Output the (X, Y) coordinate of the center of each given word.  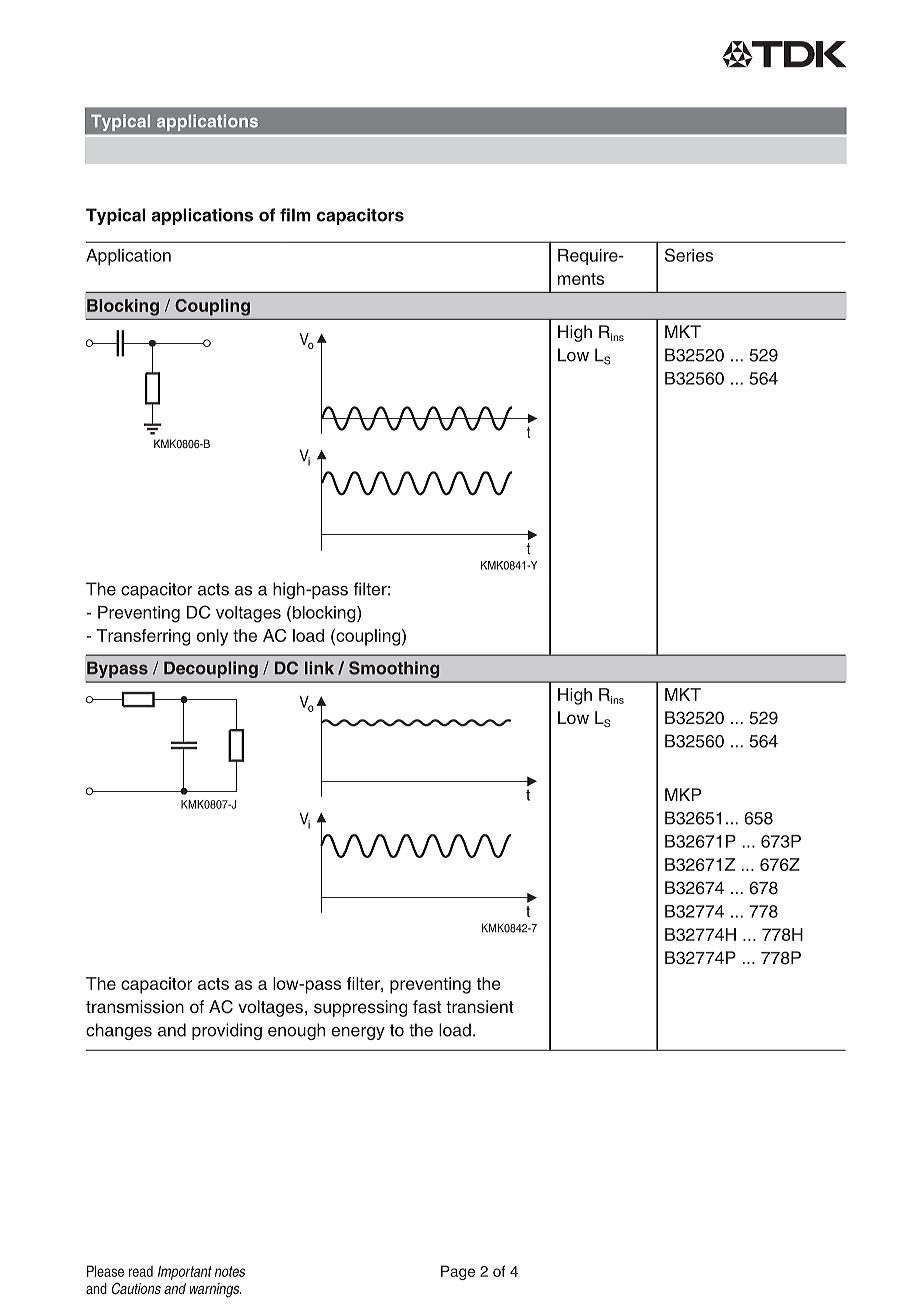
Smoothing (394, 669)
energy (358, 1033)
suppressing (360, 1008)
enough (296, 1031)
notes (230, 1271)
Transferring (144, 637)
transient (480, 1007)
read (141, 1271)
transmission (135, 1007)
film (295, 215)
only (212, 637)
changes (119, 1031)
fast (427, 1007)
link (319, 667)
